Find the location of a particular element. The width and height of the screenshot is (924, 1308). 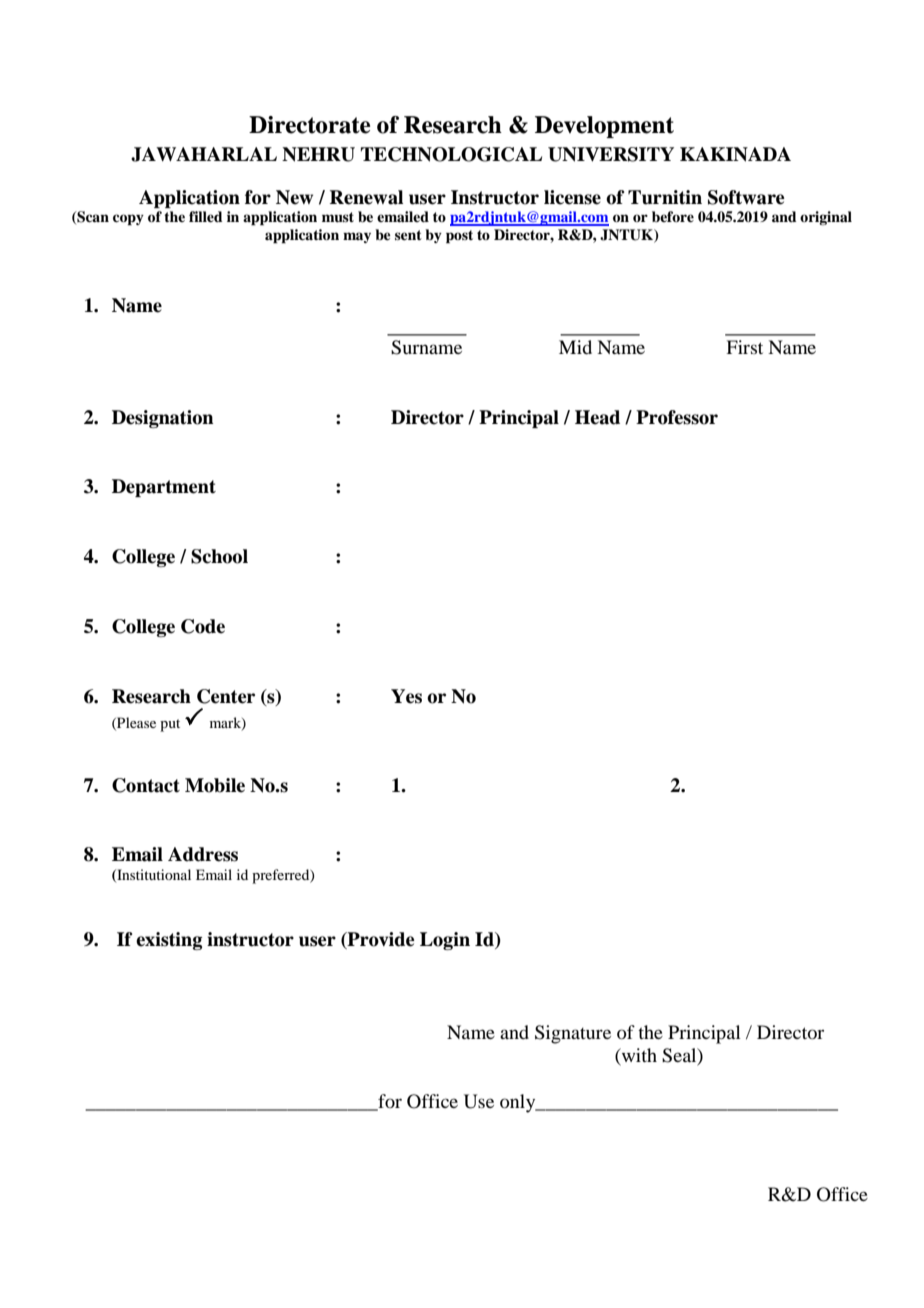

Mid is located at coordinates (575, 347).
